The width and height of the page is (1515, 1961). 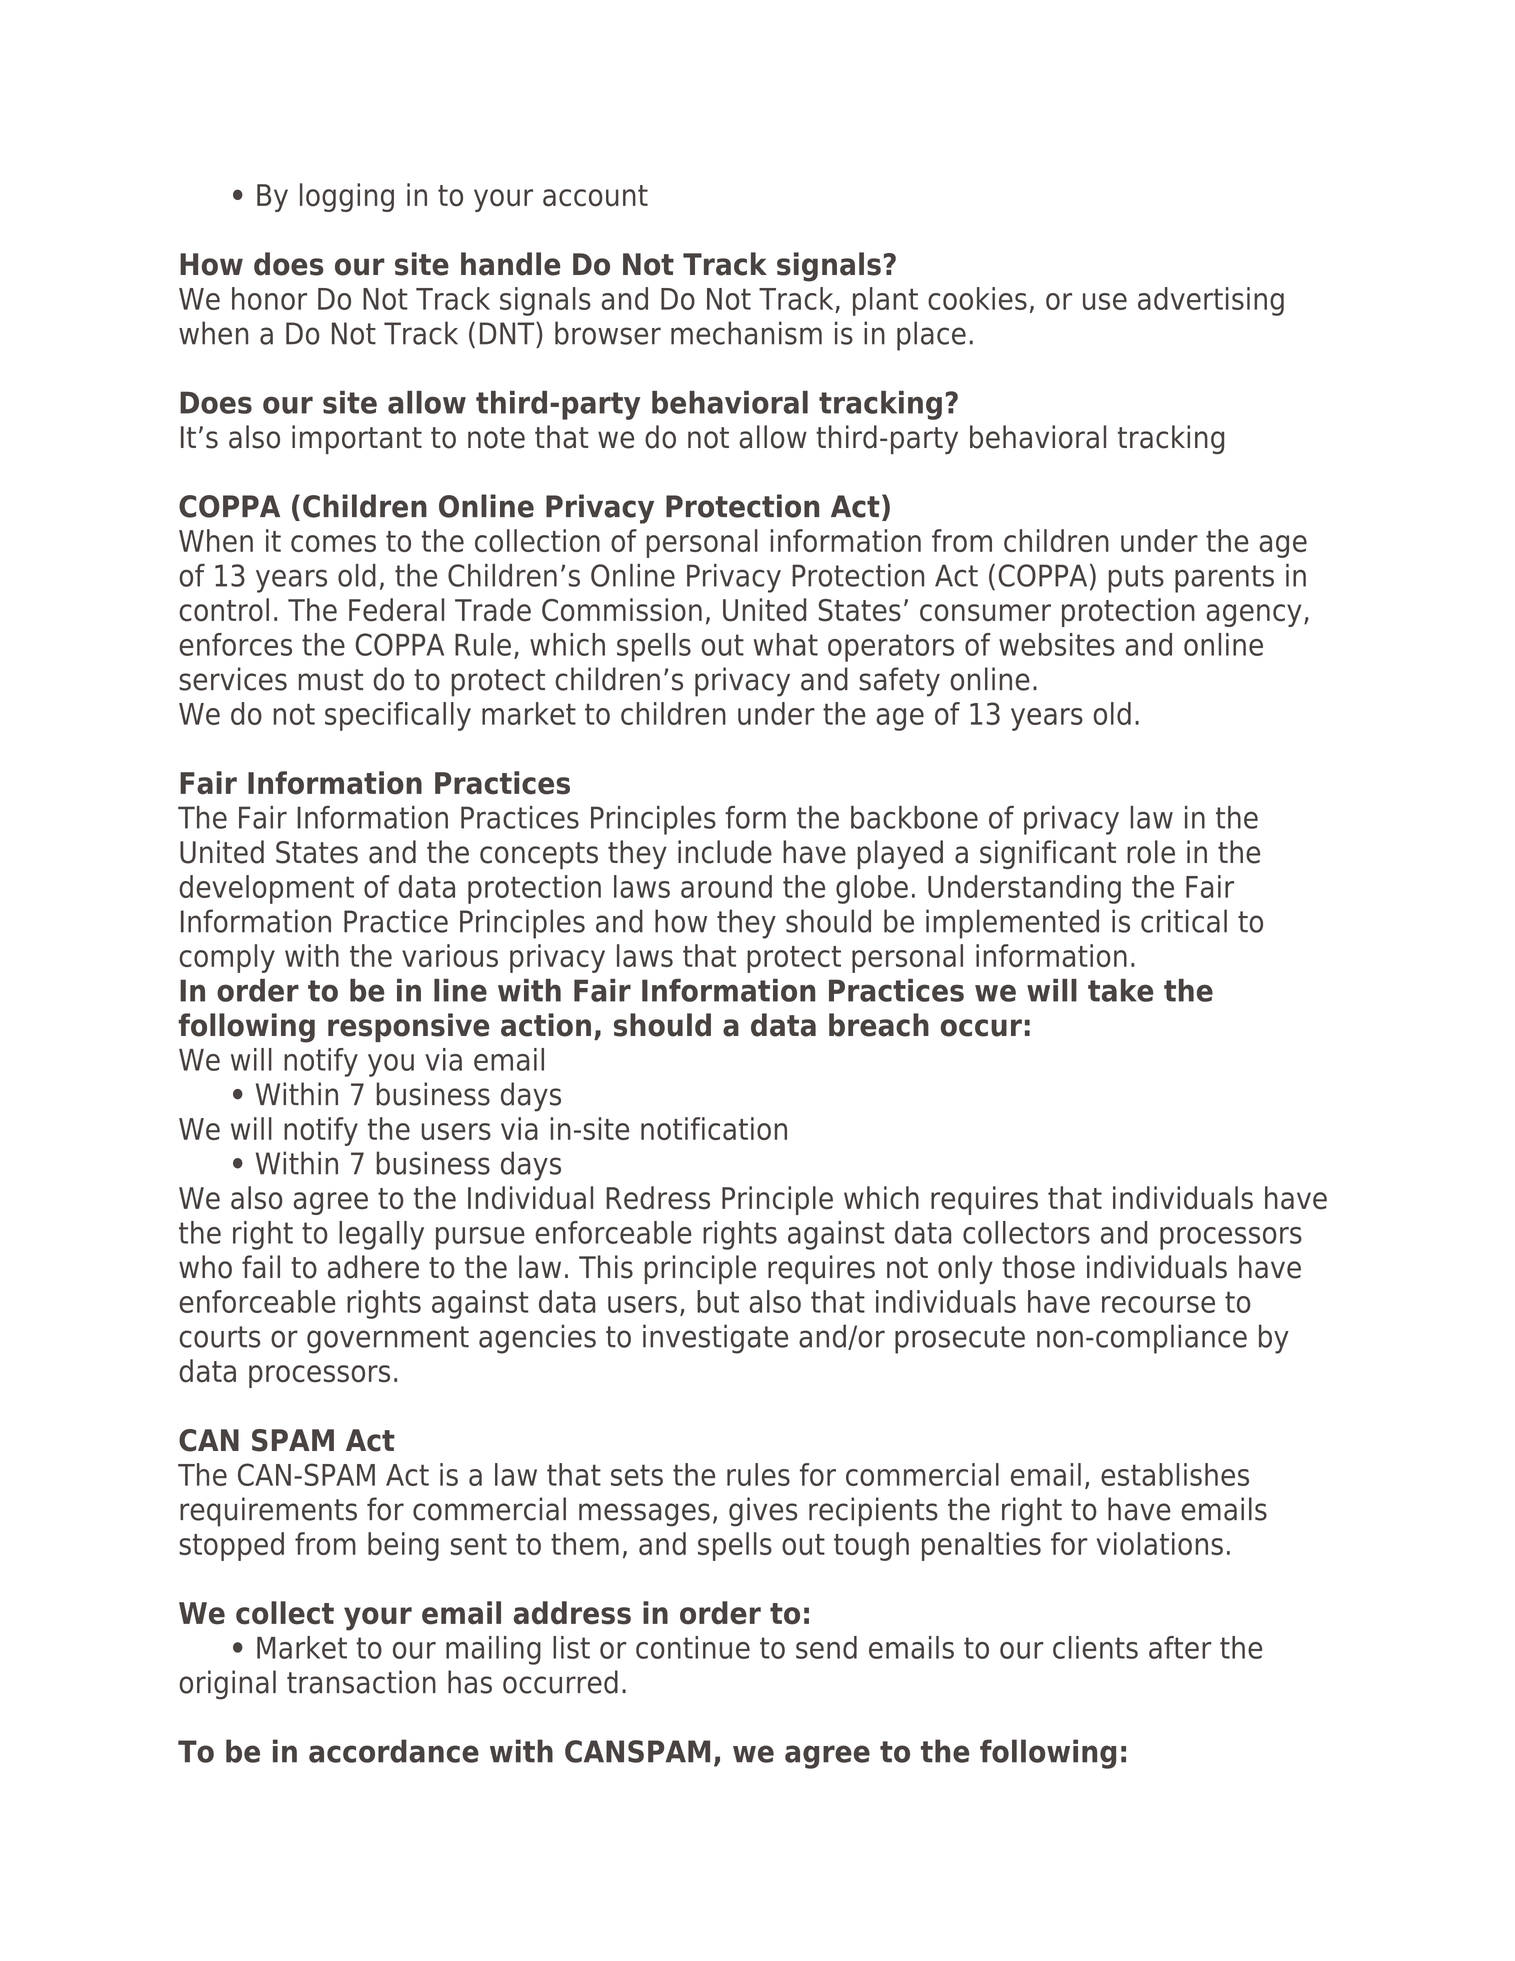 What do you see at coordinates (1095, 1647) in the page?
I see `clients` at bounding box center [1095, 1647].
